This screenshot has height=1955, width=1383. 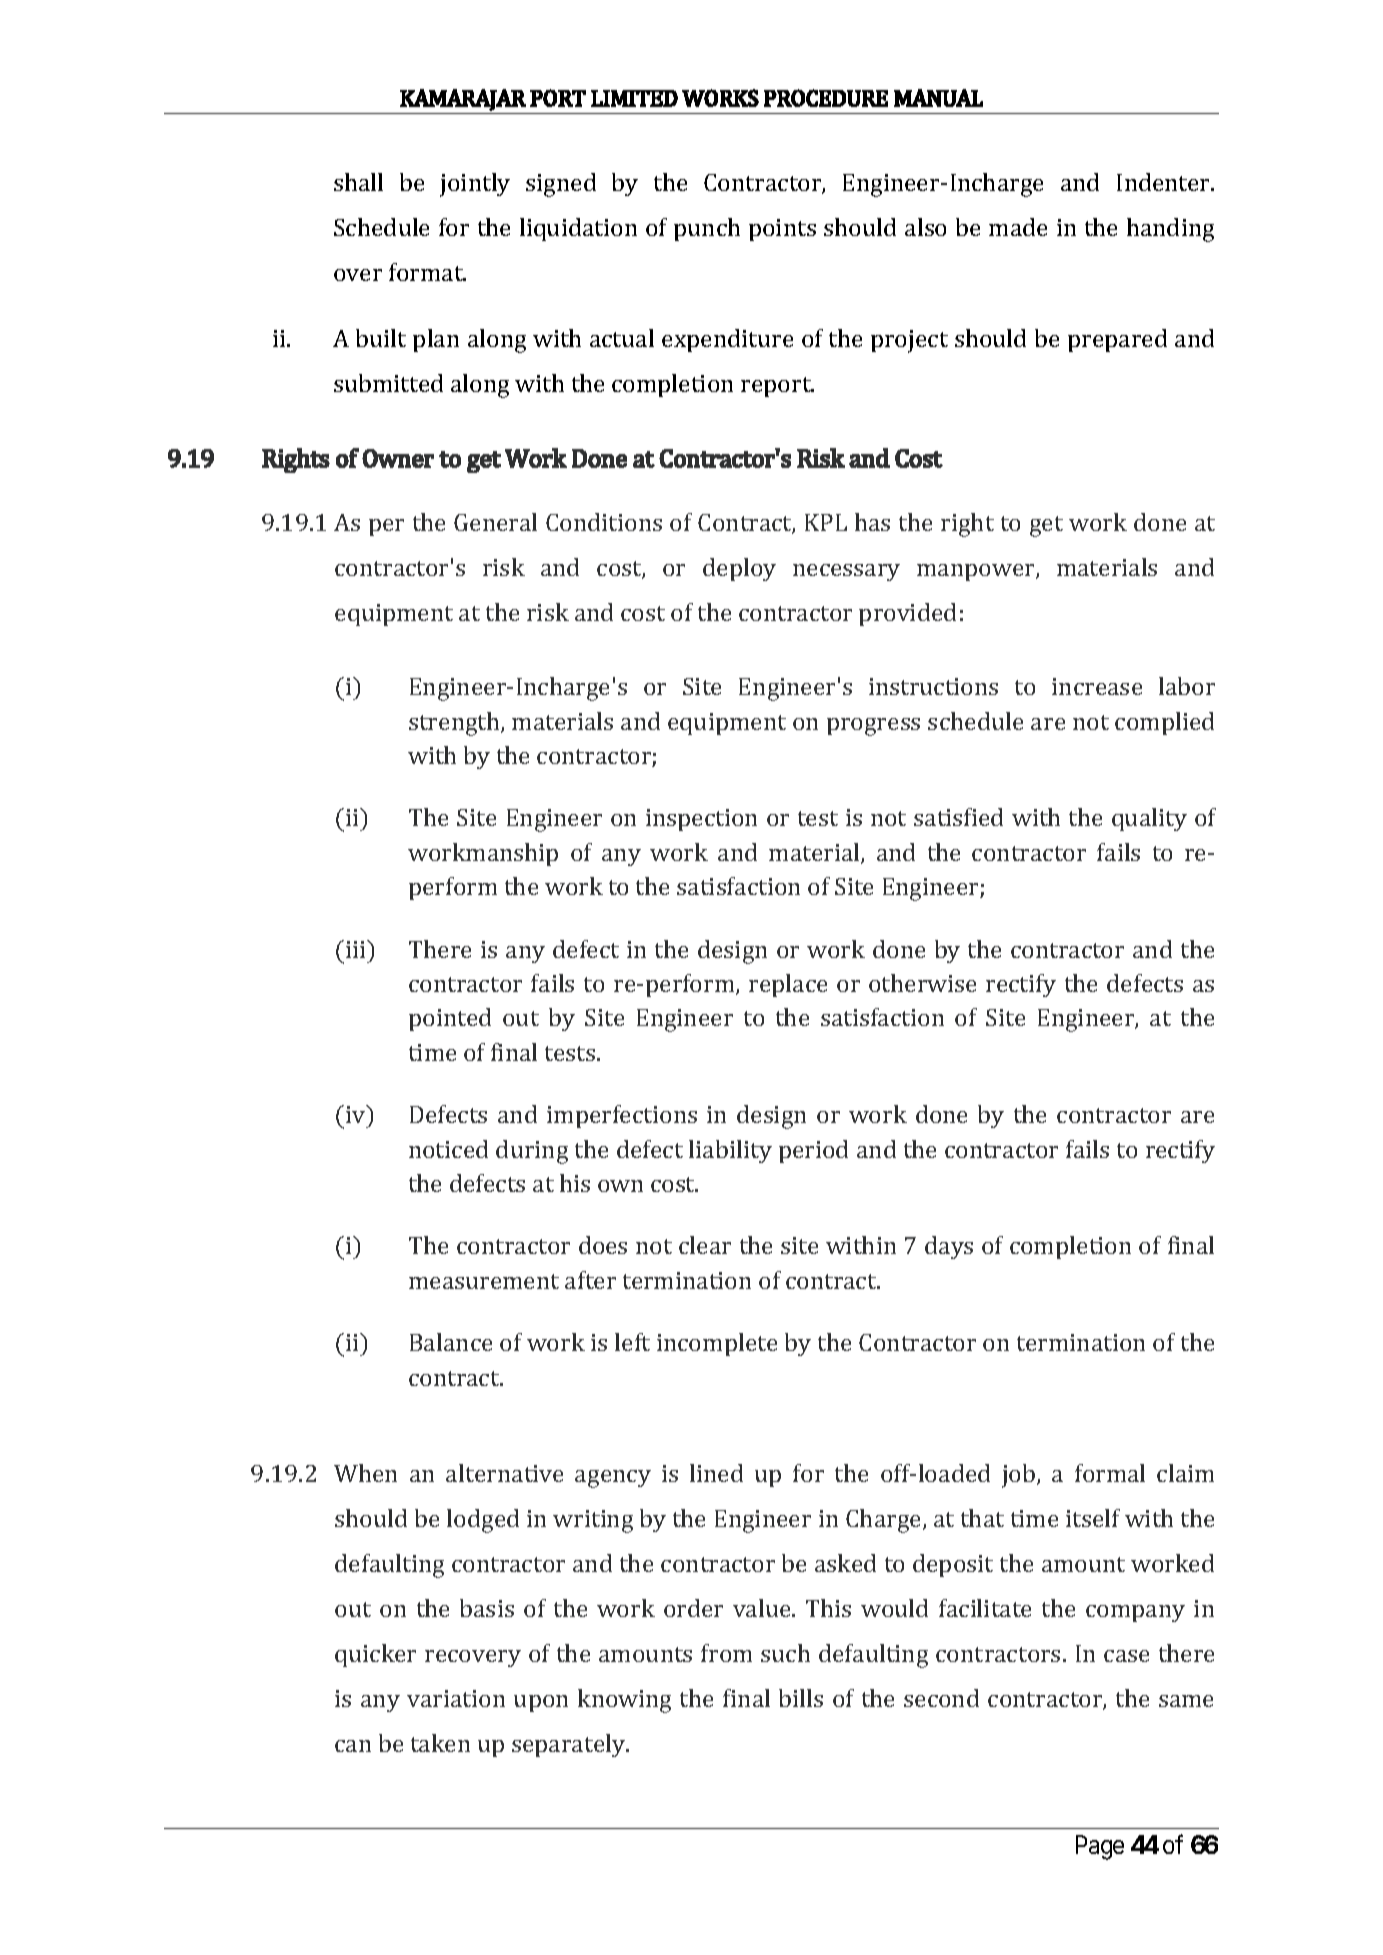 What do you see at coordinates (788, 985) in the screenshot?
I see `replace` at bounding box center [788, 985].
